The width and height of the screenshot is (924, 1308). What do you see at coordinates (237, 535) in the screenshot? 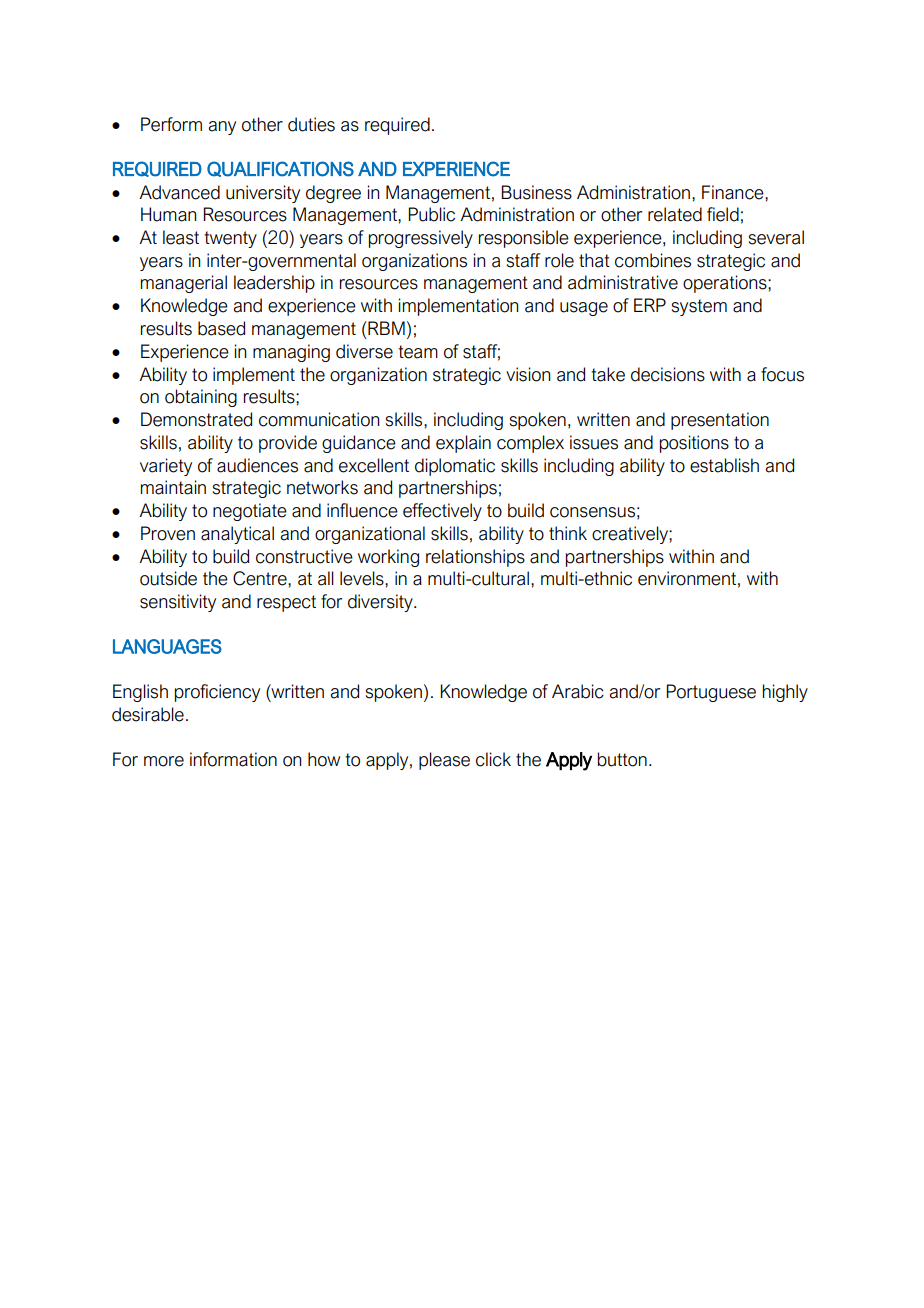
I see `analytical` at bounding box center [237, 535].
